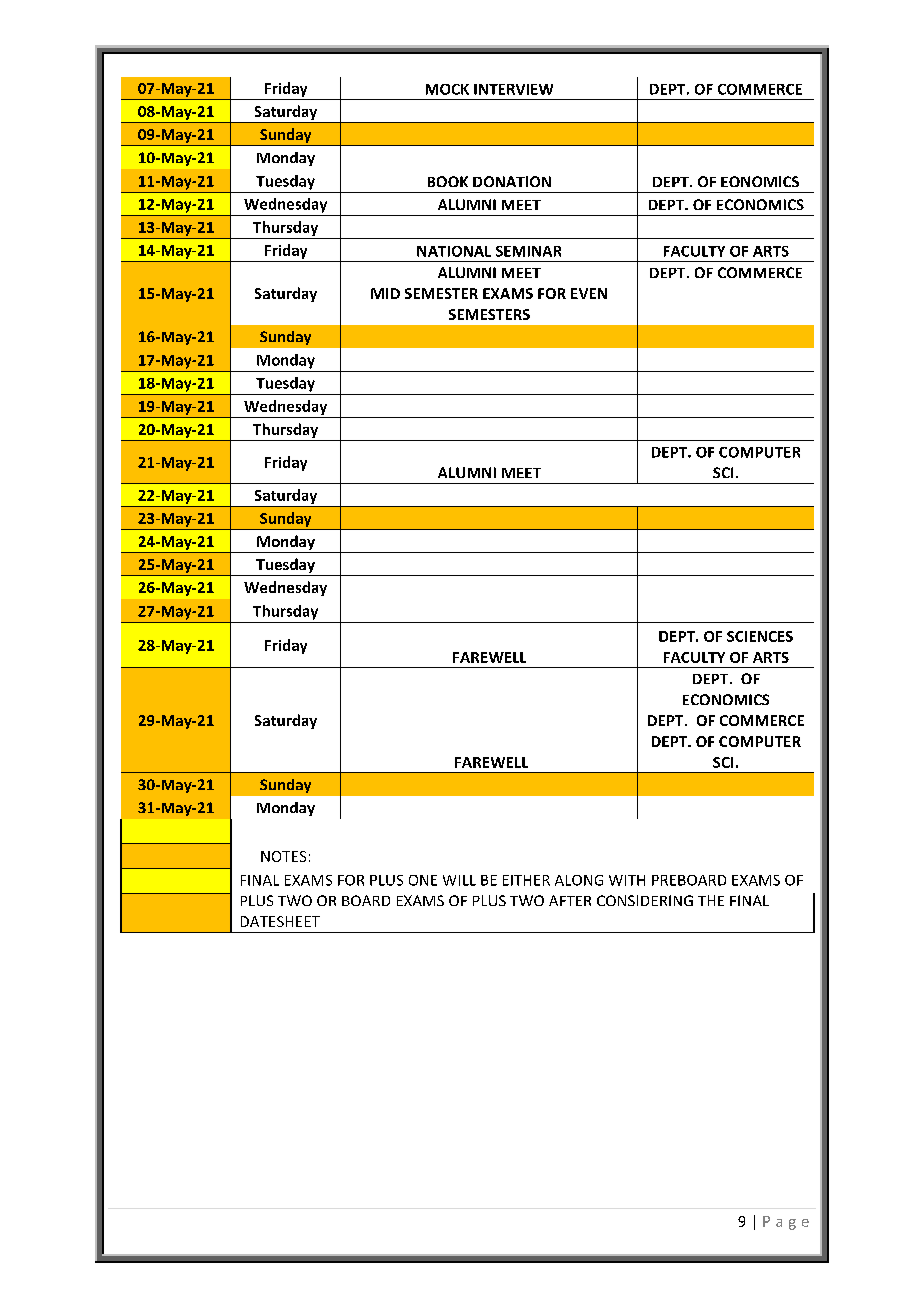 The image size is (924, 1308). I want to click on INTERVIEW, so click(513, 89).
